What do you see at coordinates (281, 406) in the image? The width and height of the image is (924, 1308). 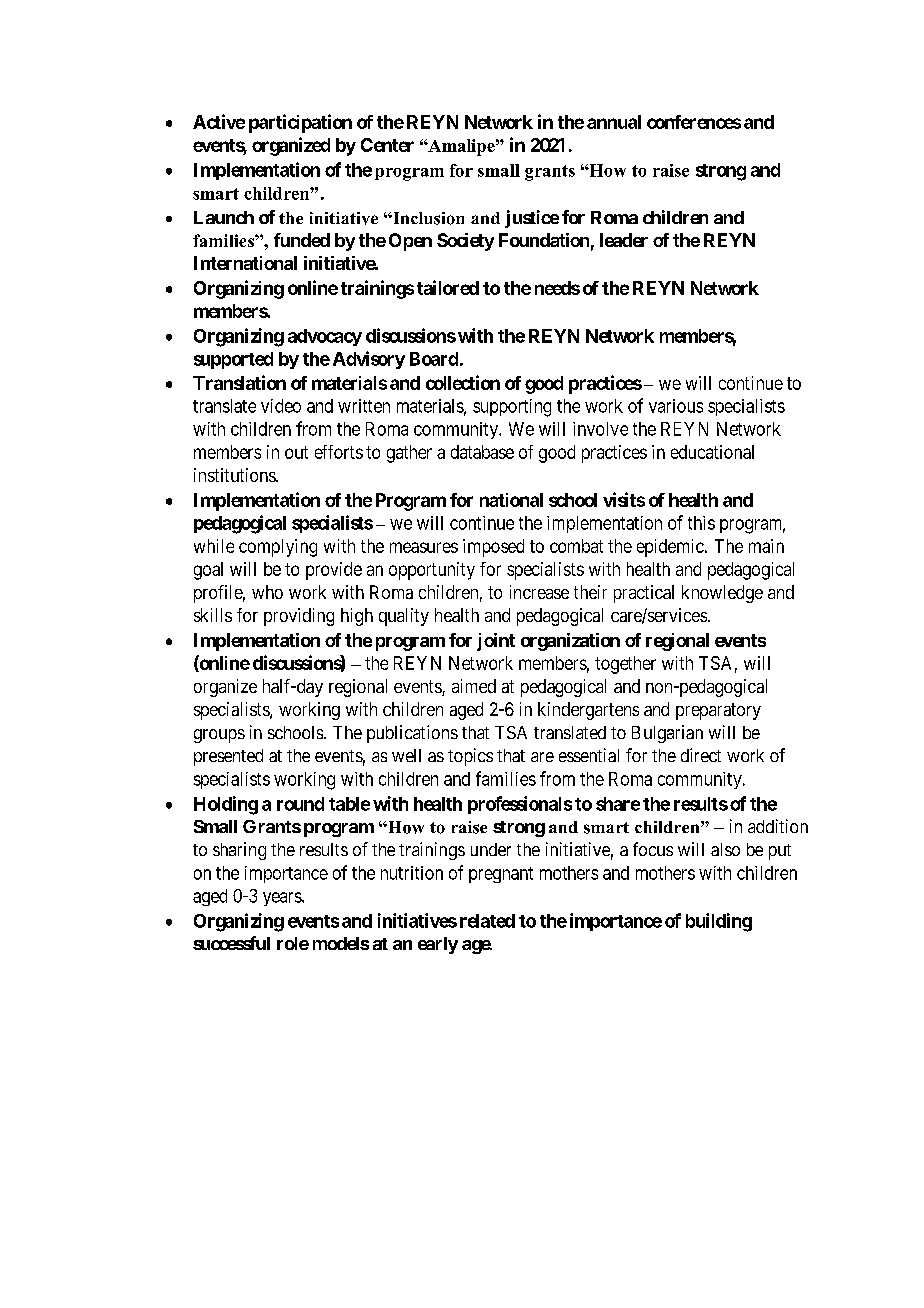 I see `video` at bounding box center [281, 406].
